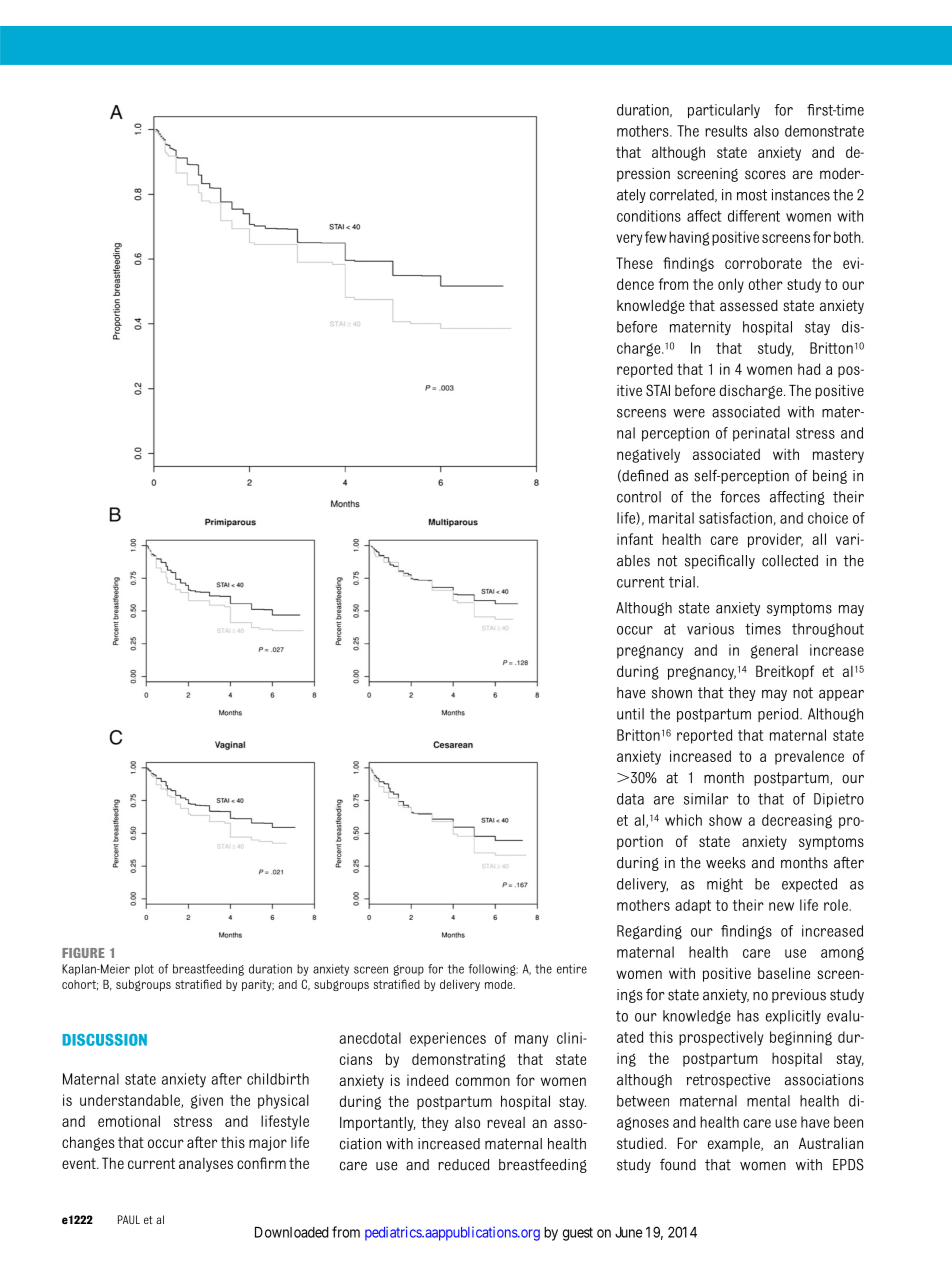 The height and width of the page is (1275, 952). I want to click on PAUL, so click(129, 1219).
